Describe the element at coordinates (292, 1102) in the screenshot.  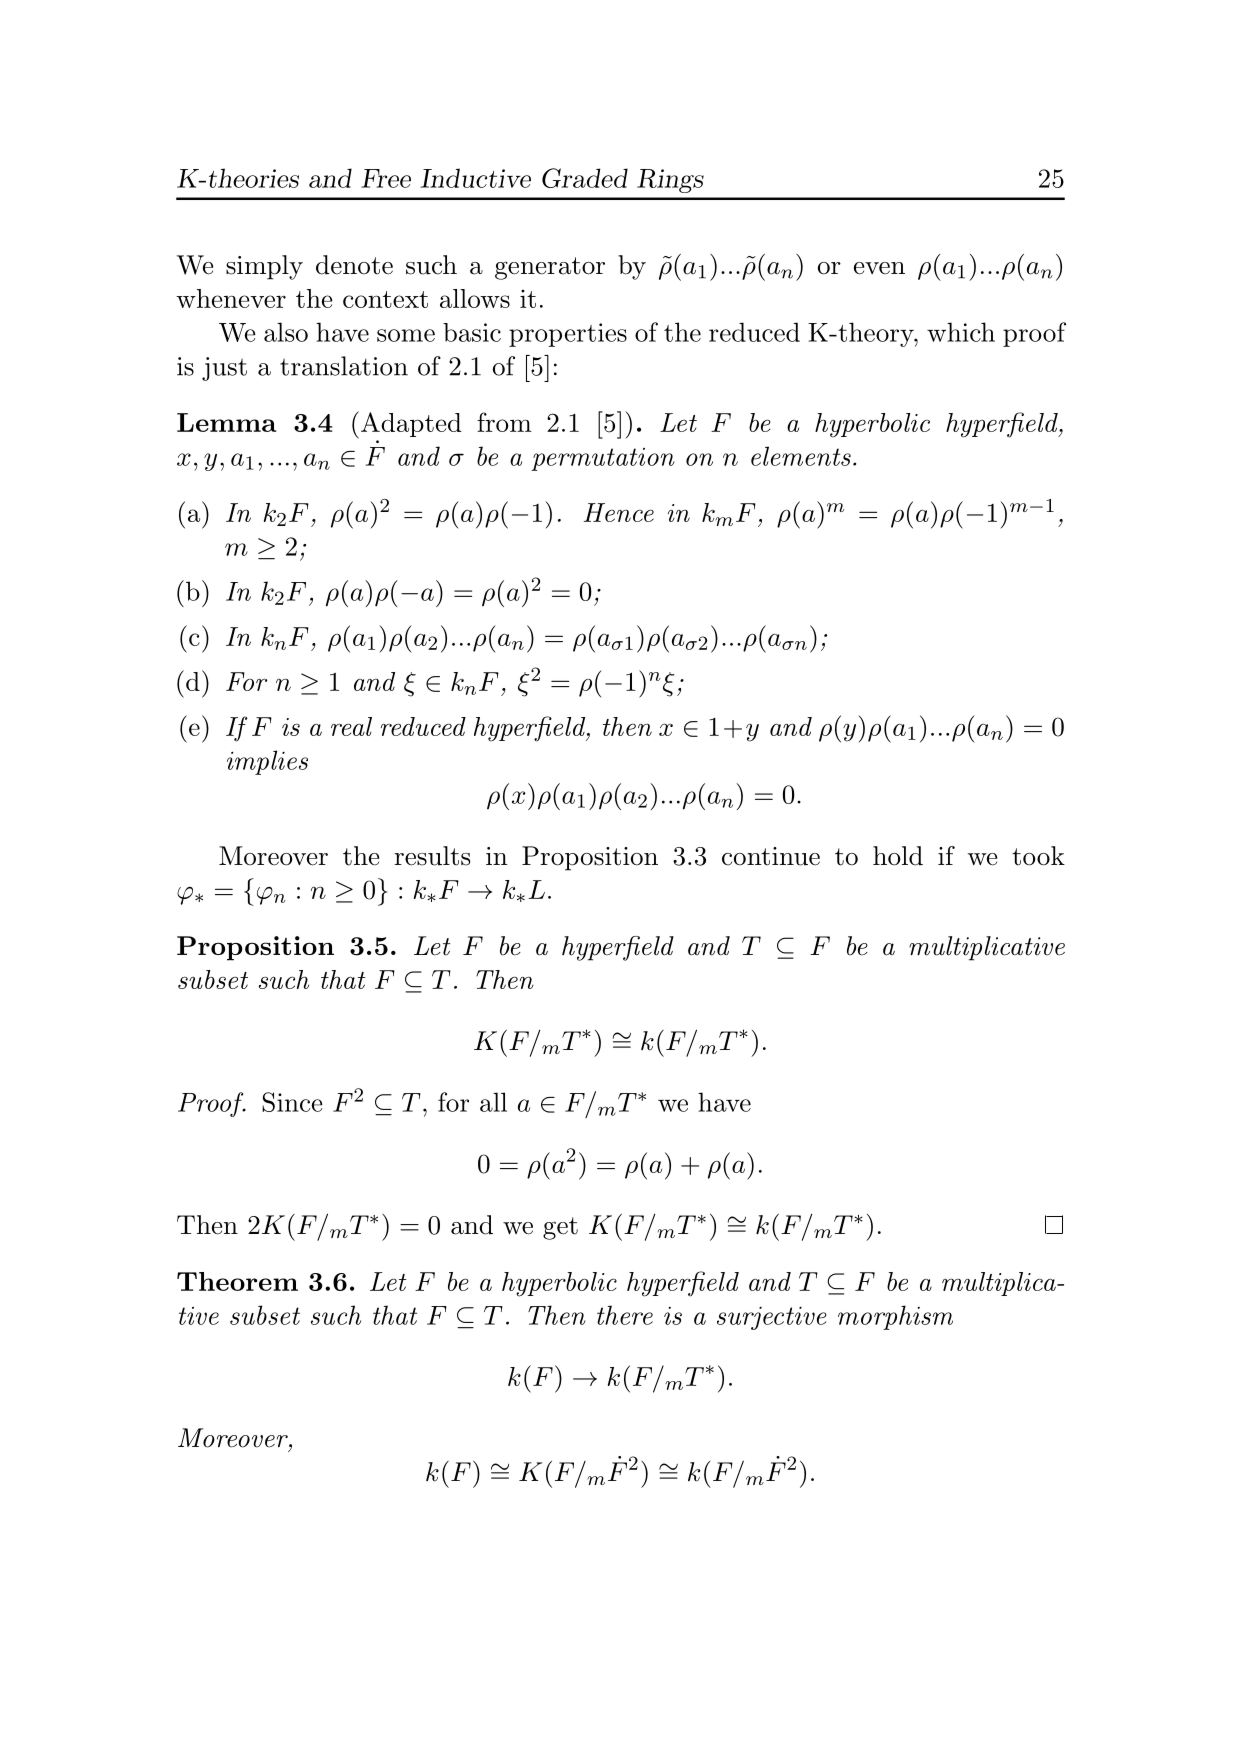
I see `Since` at that location.
